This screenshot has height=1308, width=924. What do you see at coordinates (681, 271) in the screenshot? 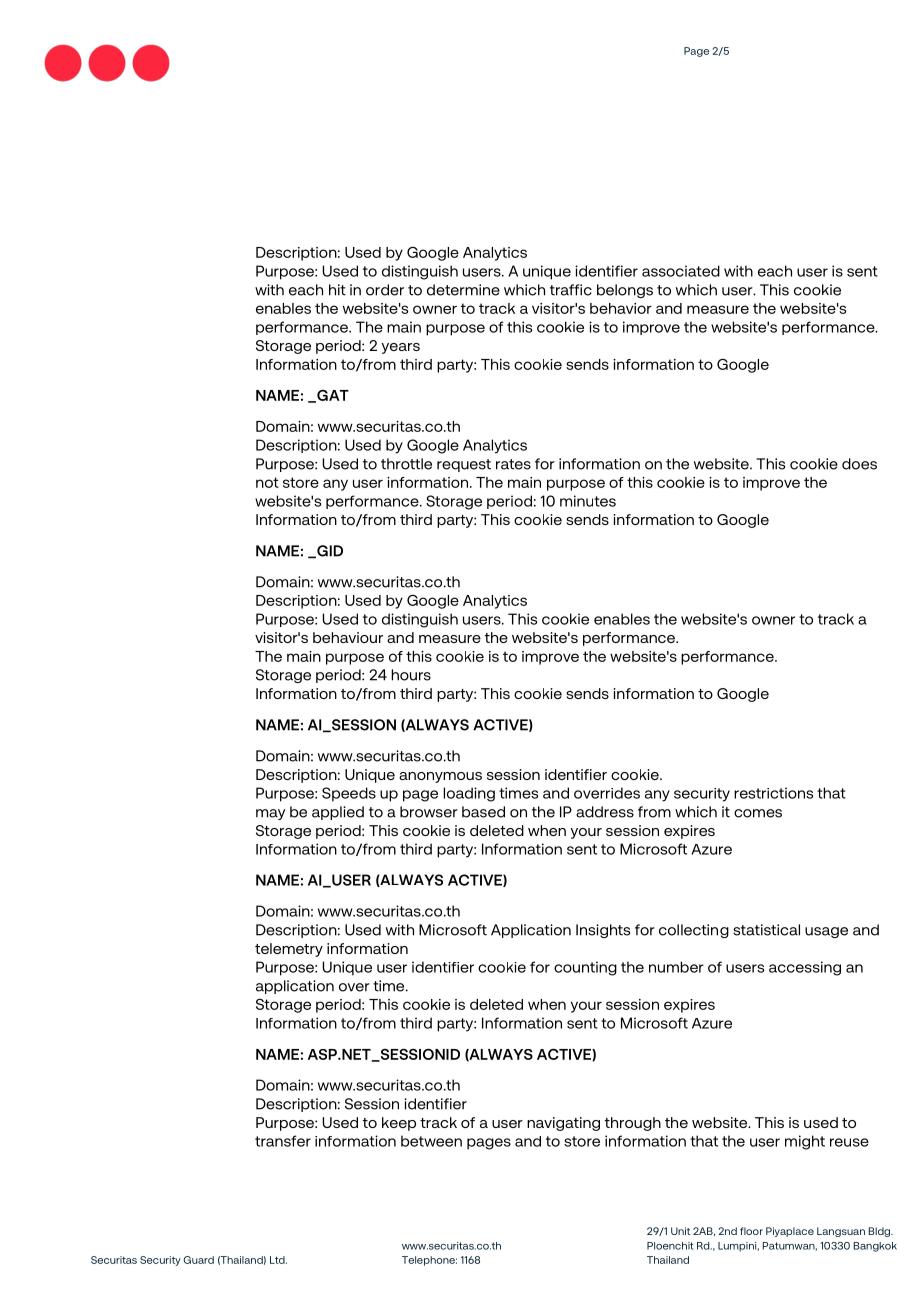
I see `associated` at bounding box center [681, 271].
